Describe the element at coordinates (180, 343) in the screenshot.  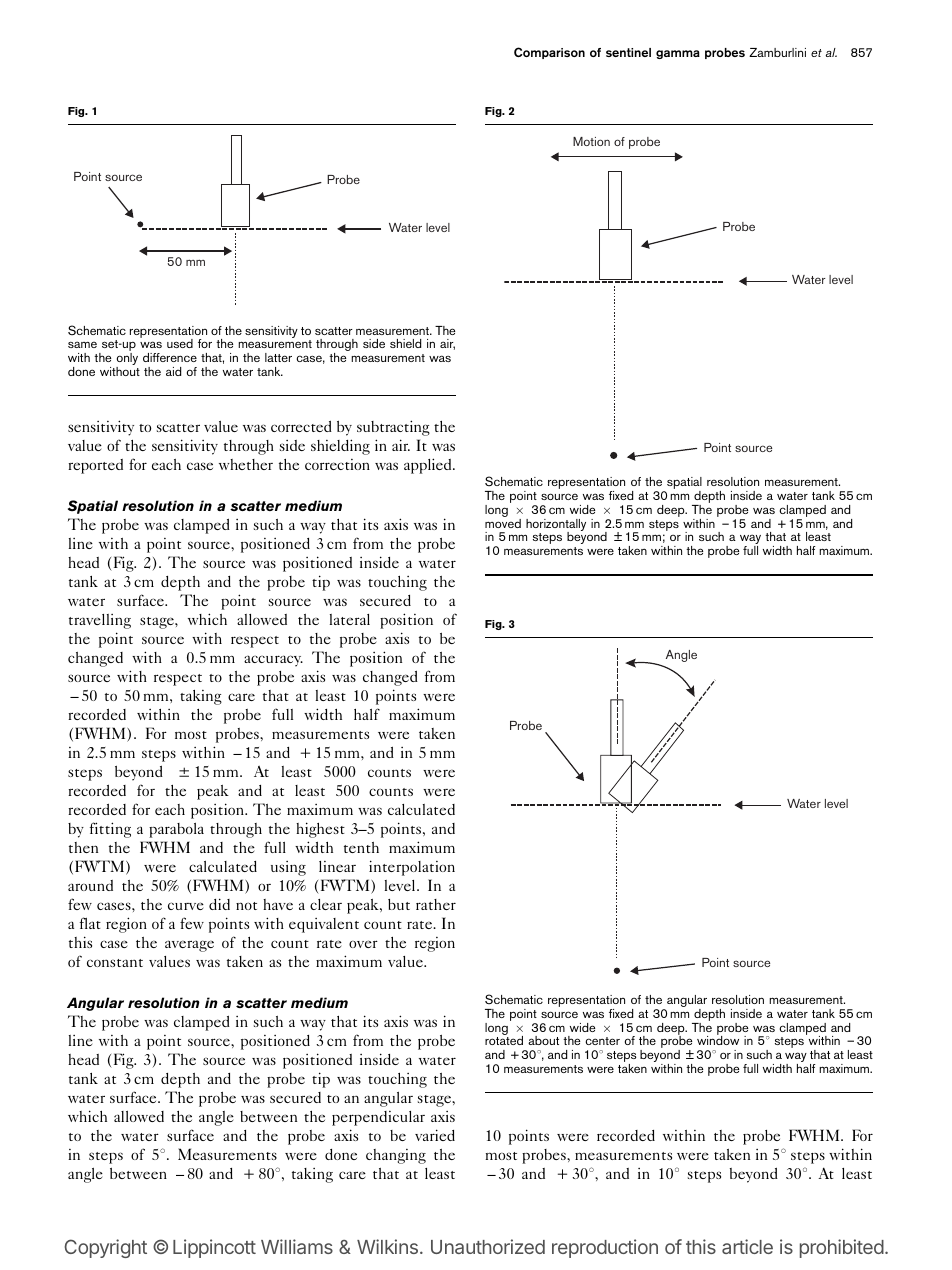
I see `used` at that location.
